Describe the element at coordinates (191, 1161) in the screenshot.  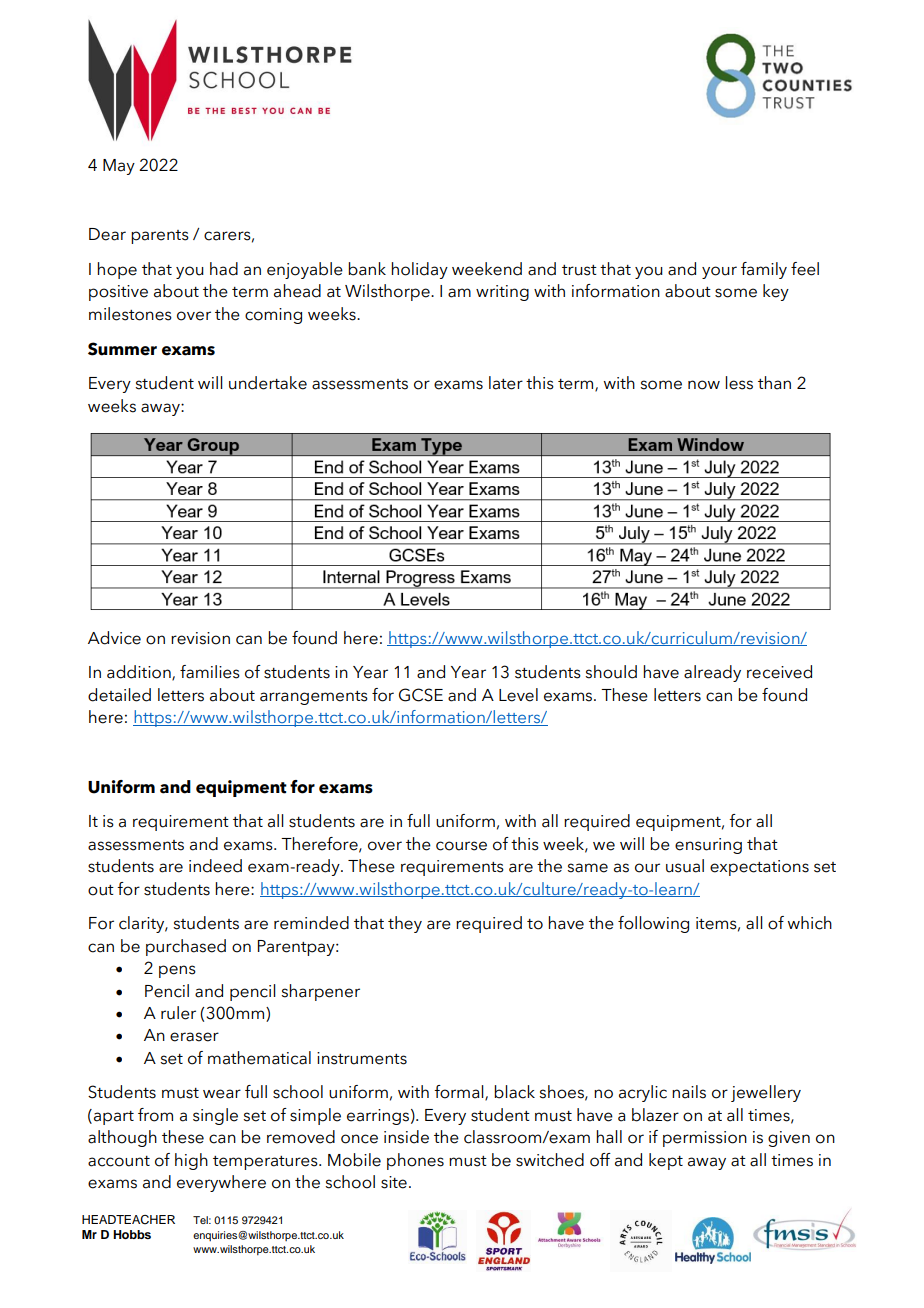
I see `high` at that location.
